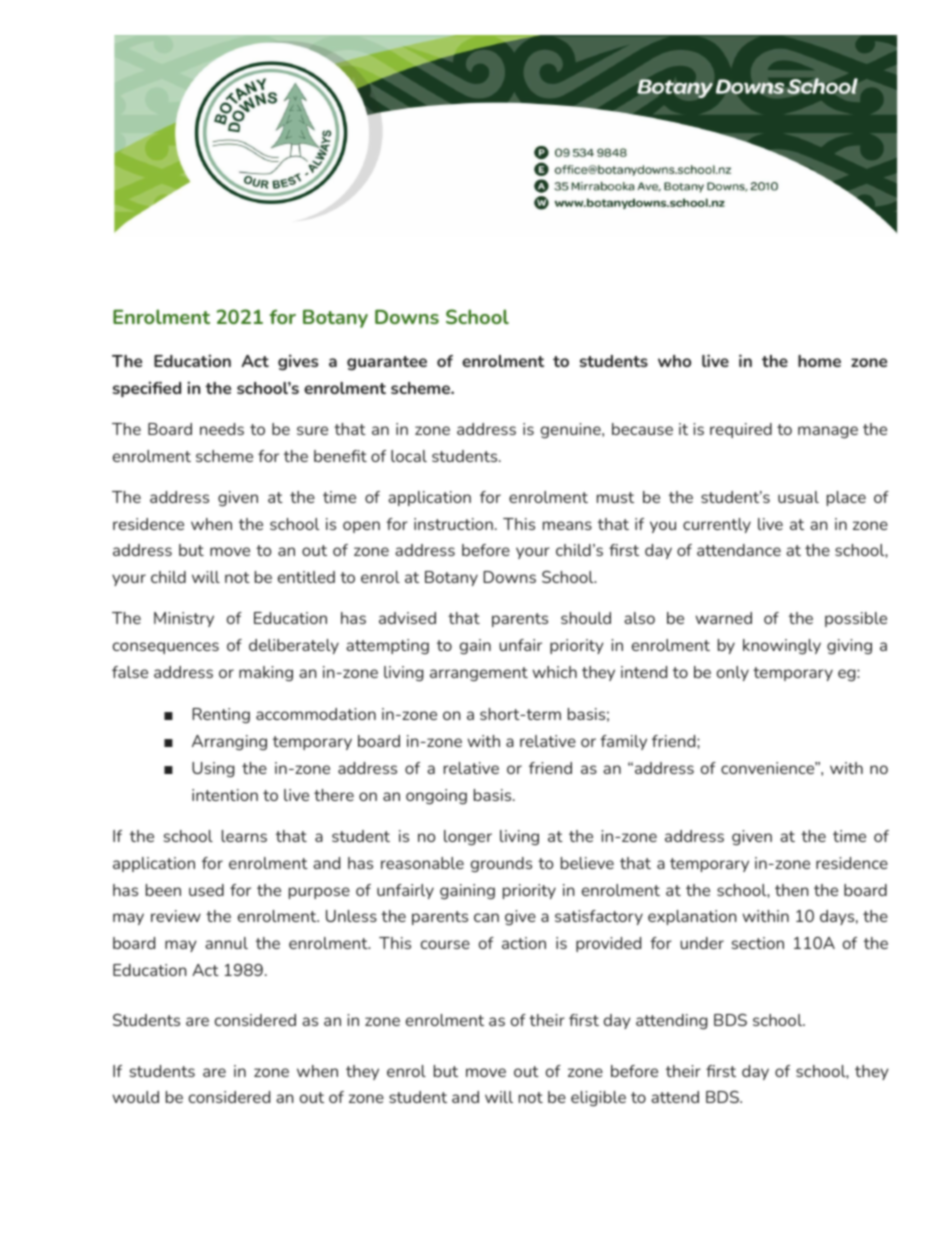 The width and height of the screenshot is (952, 1233). Describe the element at coordinates (757, 943) in the screenshot. I see `section` at that location.
